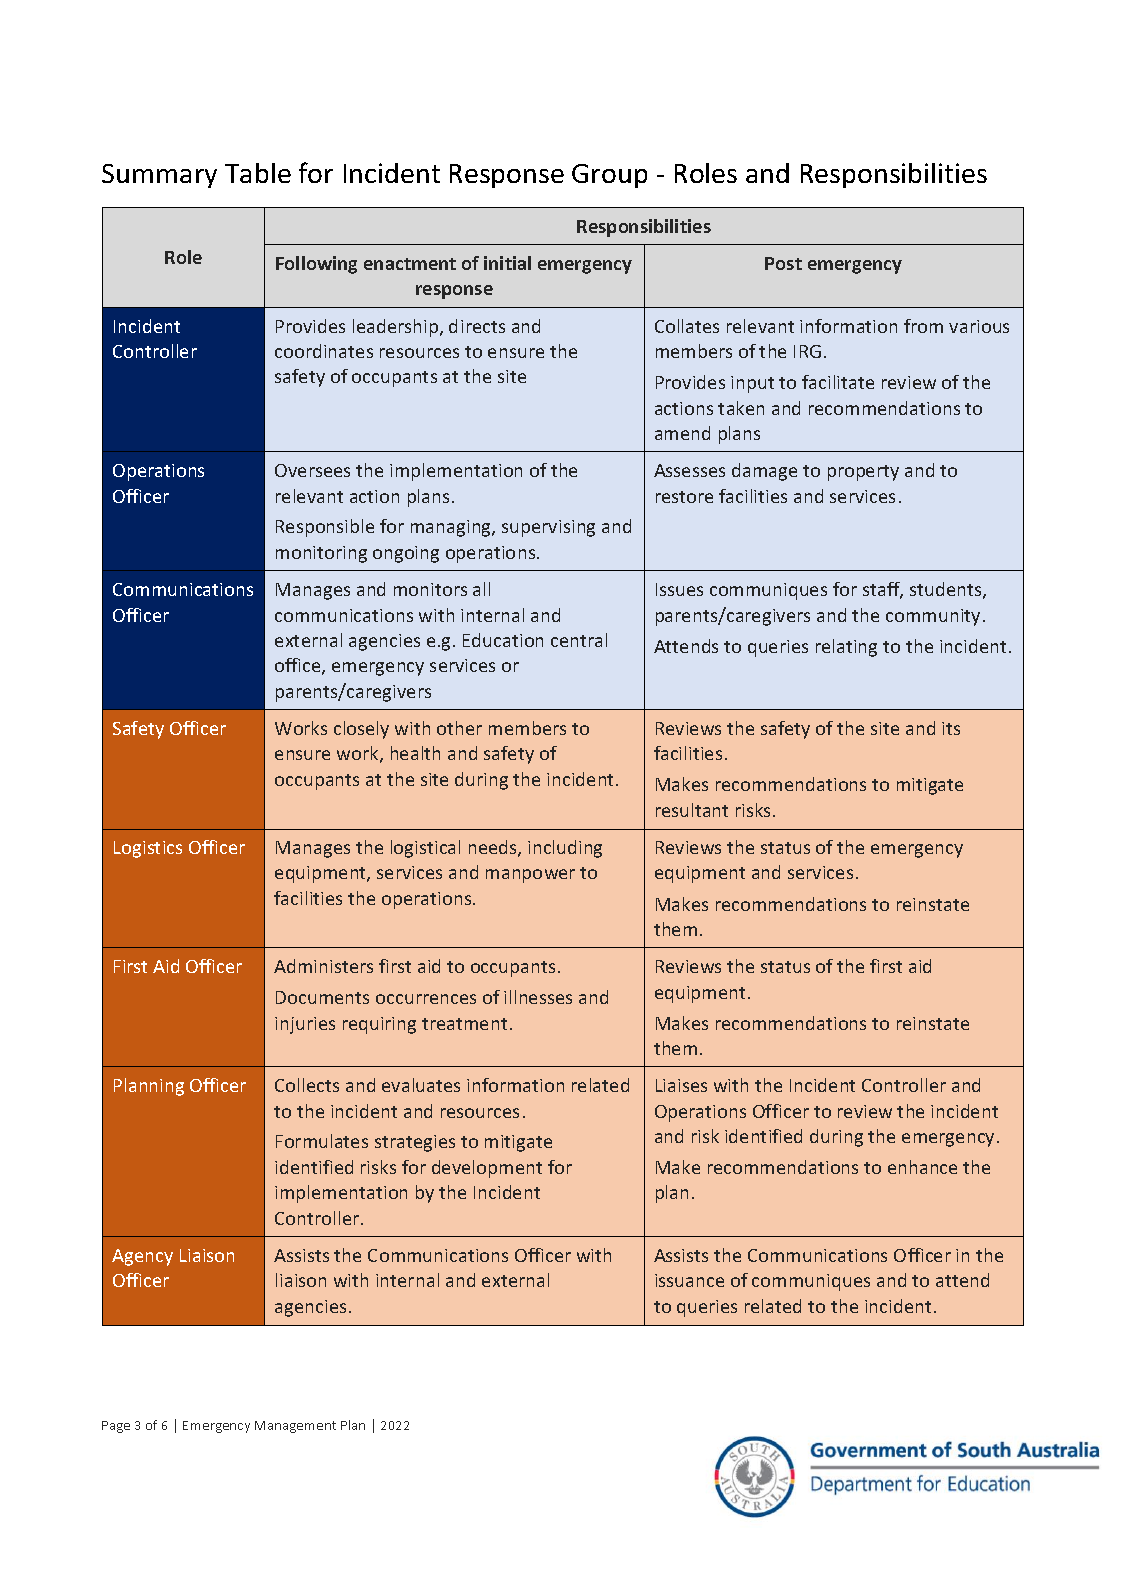 The width and height of the page is (1121, 1586). I want to click on staff, so click(883, 590).
